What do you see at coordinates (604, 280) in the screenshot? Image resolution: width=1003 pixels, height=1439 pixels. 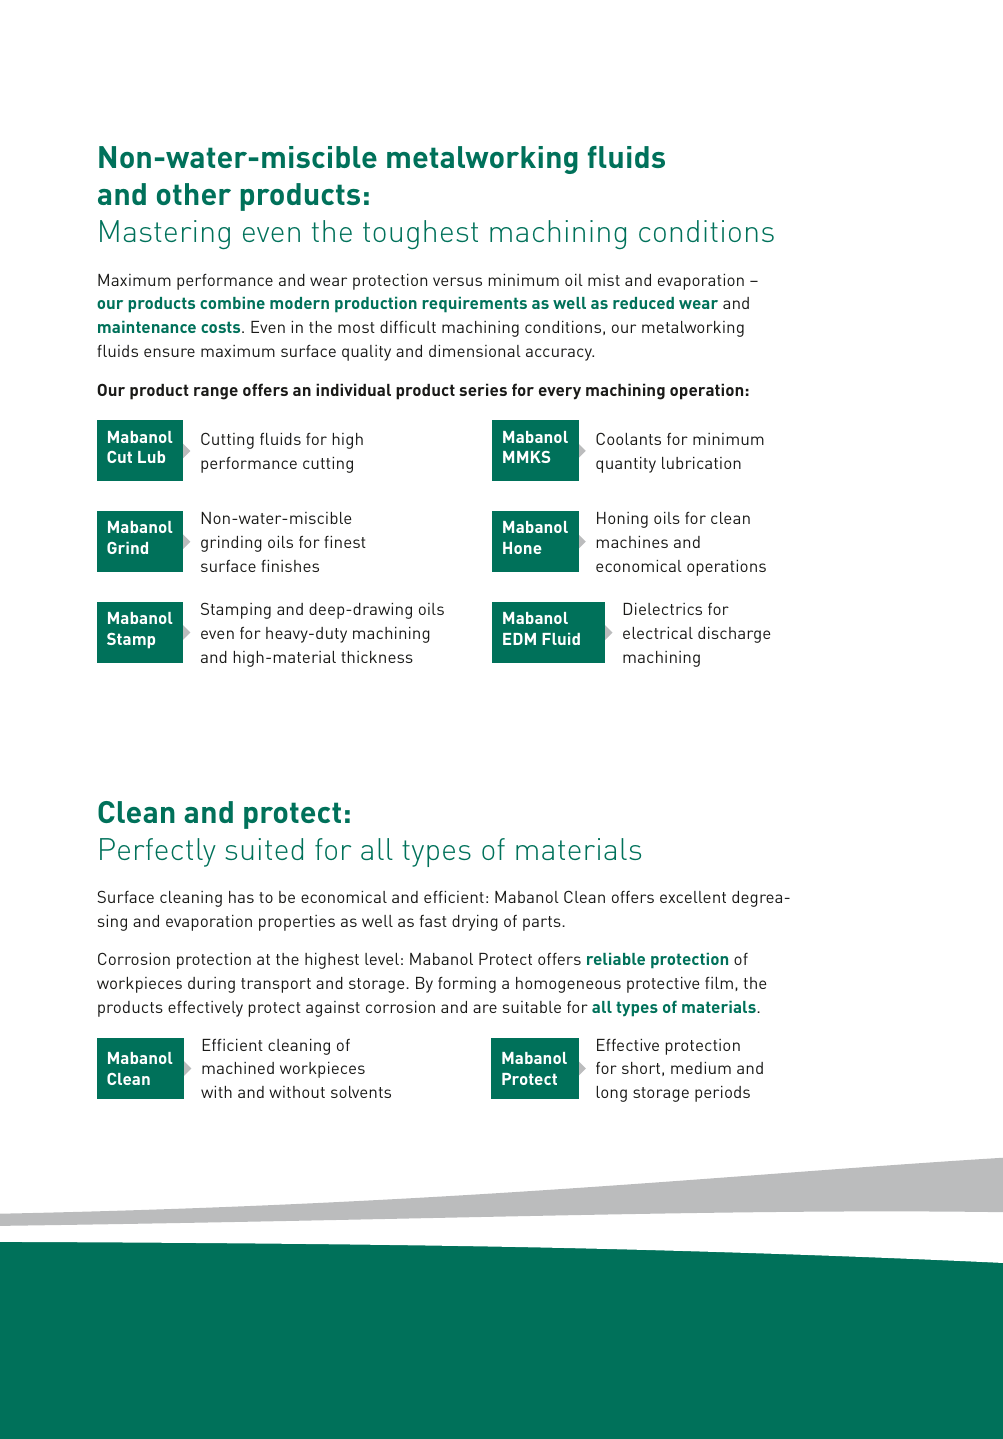 I see `mist` at bounding box center [604, 280].
